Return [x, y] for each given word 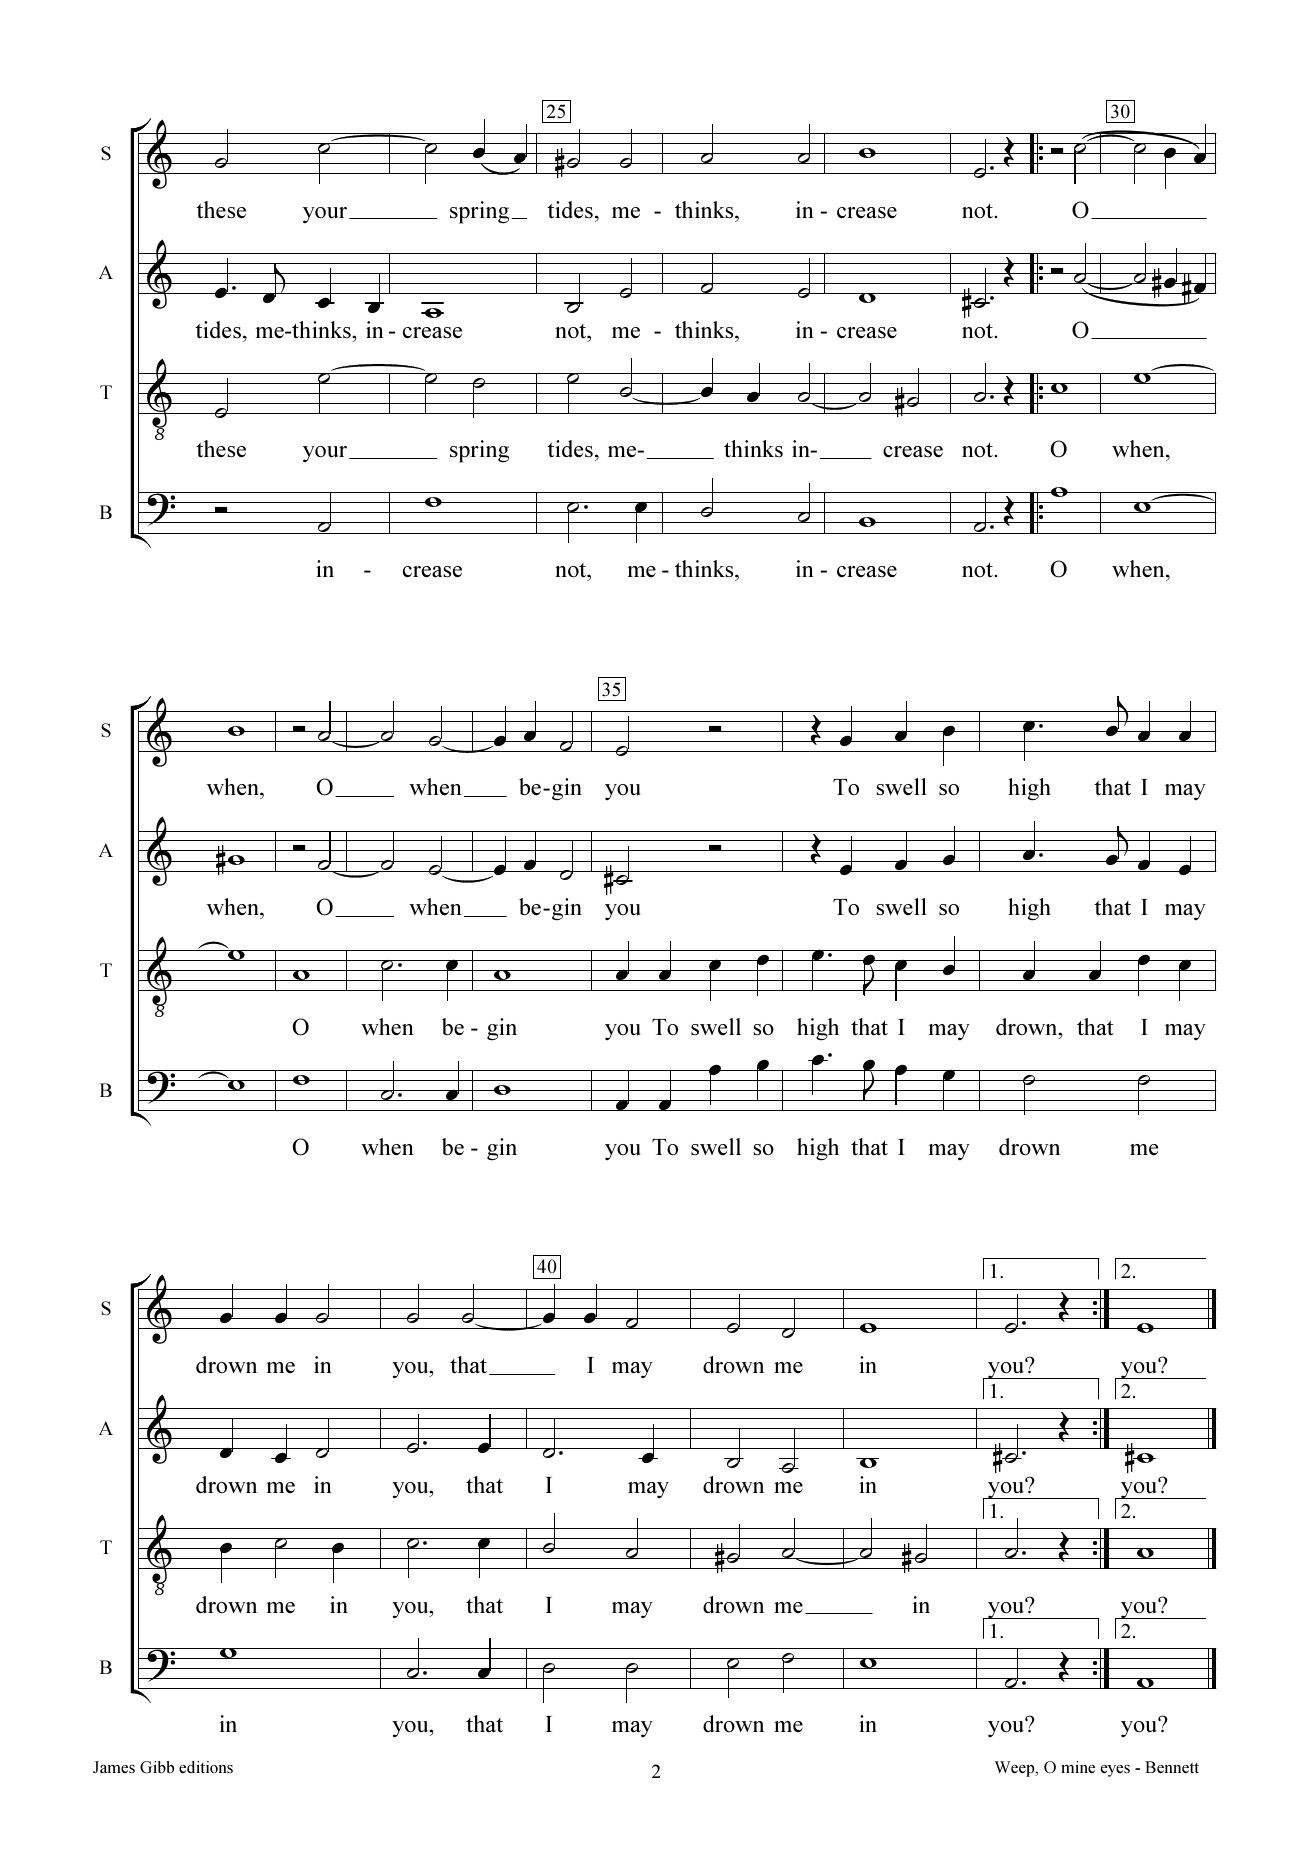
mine [1078, 1767]
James [114, 1767]
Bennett [1172, 1767]
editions [206, 1767]
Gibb [157, 1767]
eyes [1115, 1771]
